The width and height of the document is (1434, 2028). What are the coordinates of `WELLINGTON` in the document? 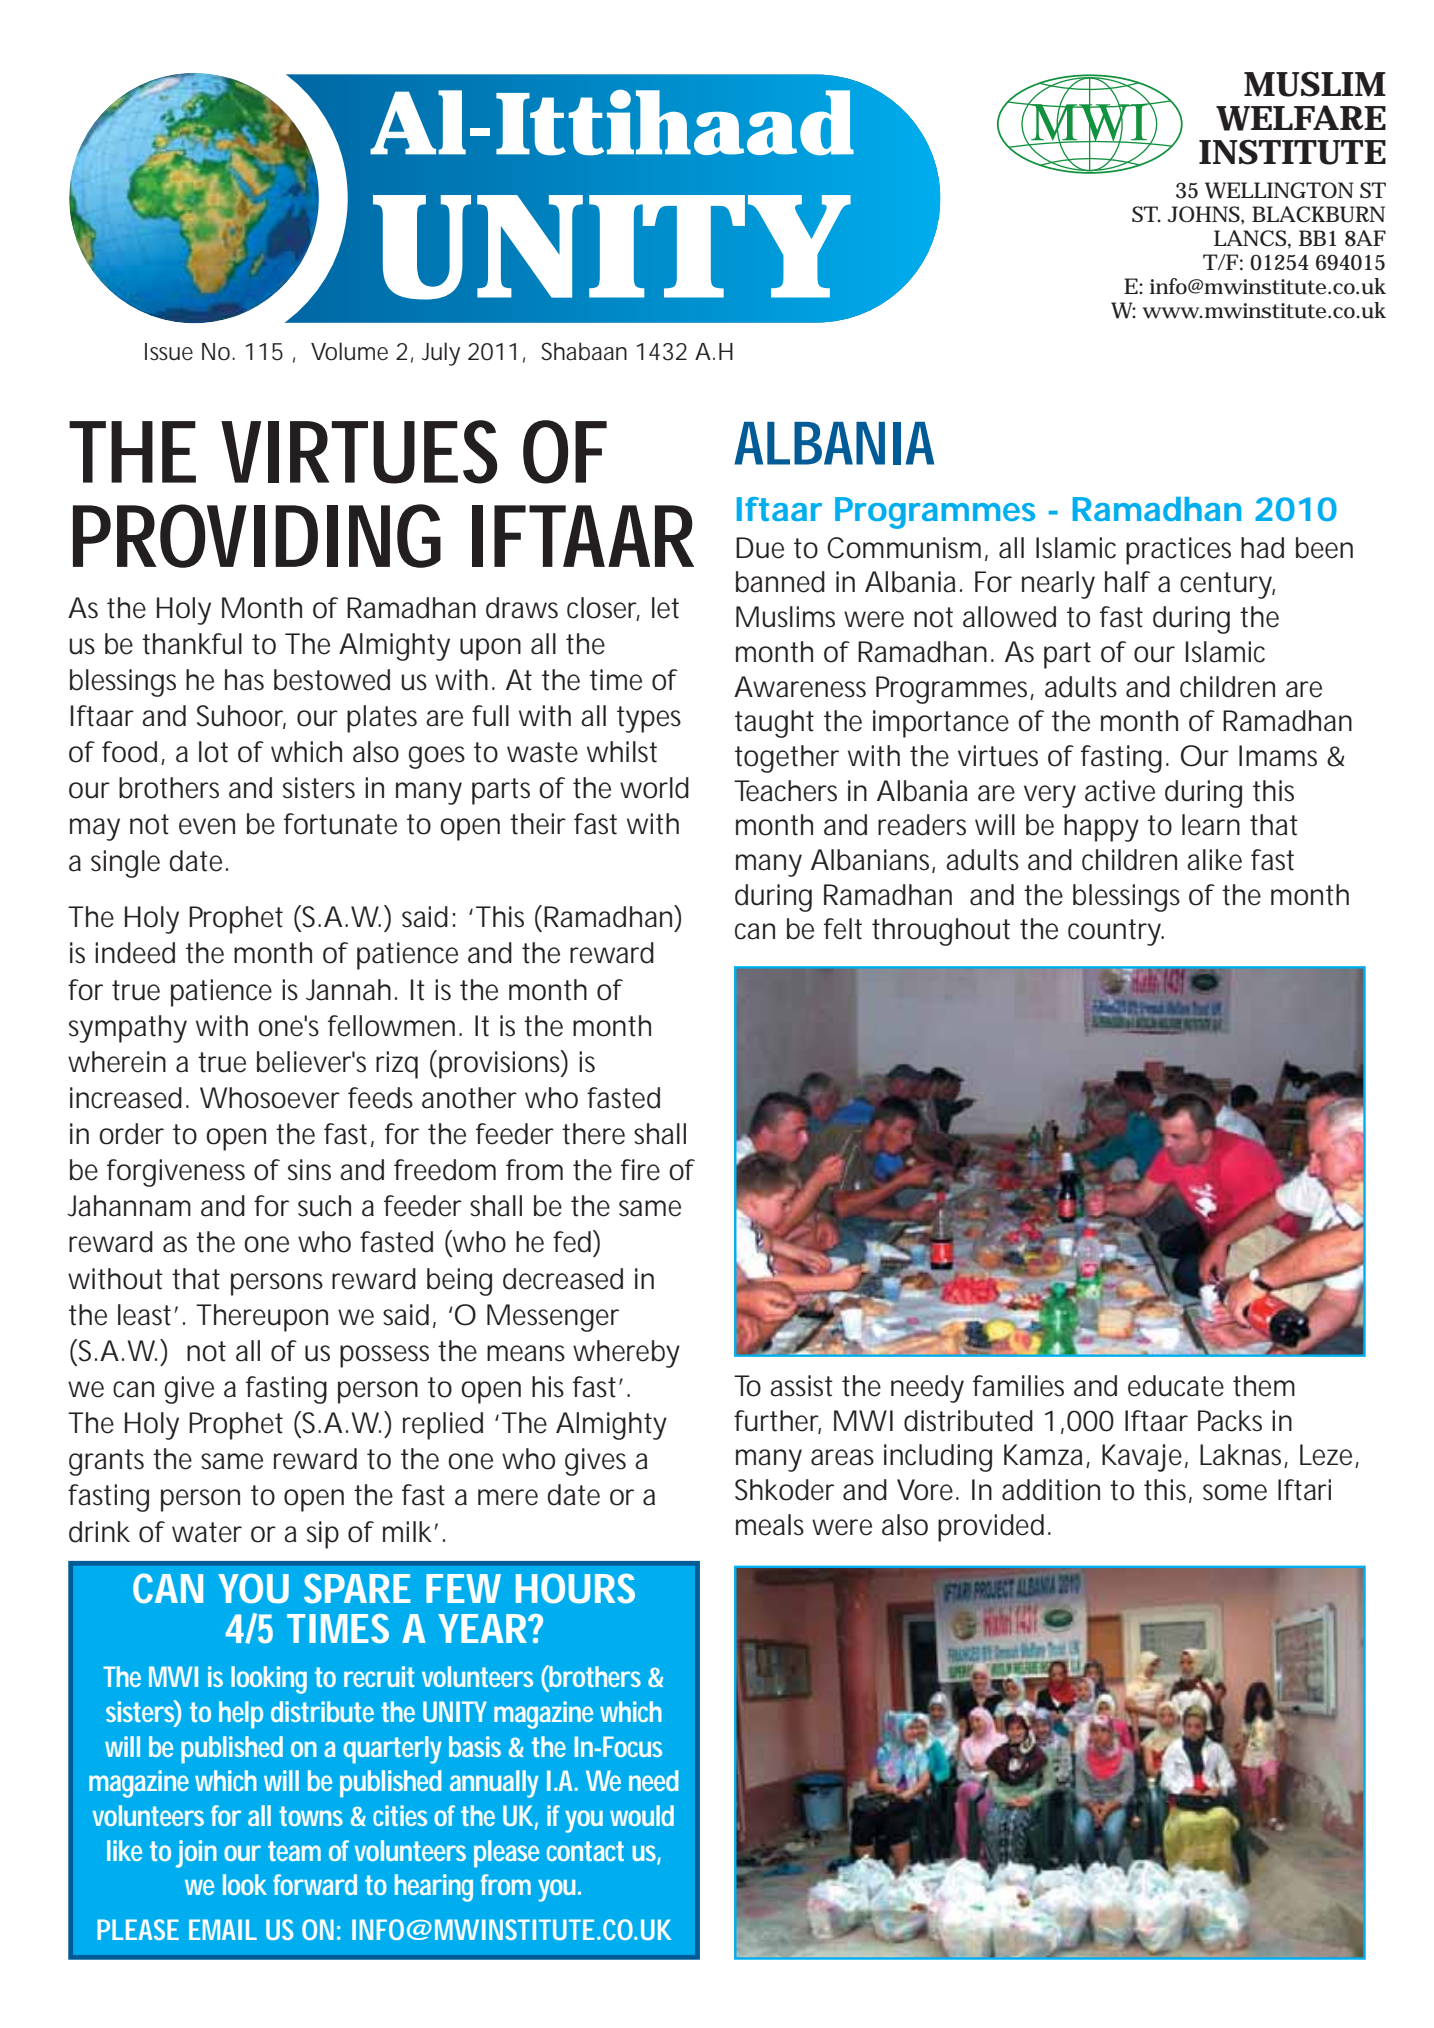 It's located at (1279, 190).
